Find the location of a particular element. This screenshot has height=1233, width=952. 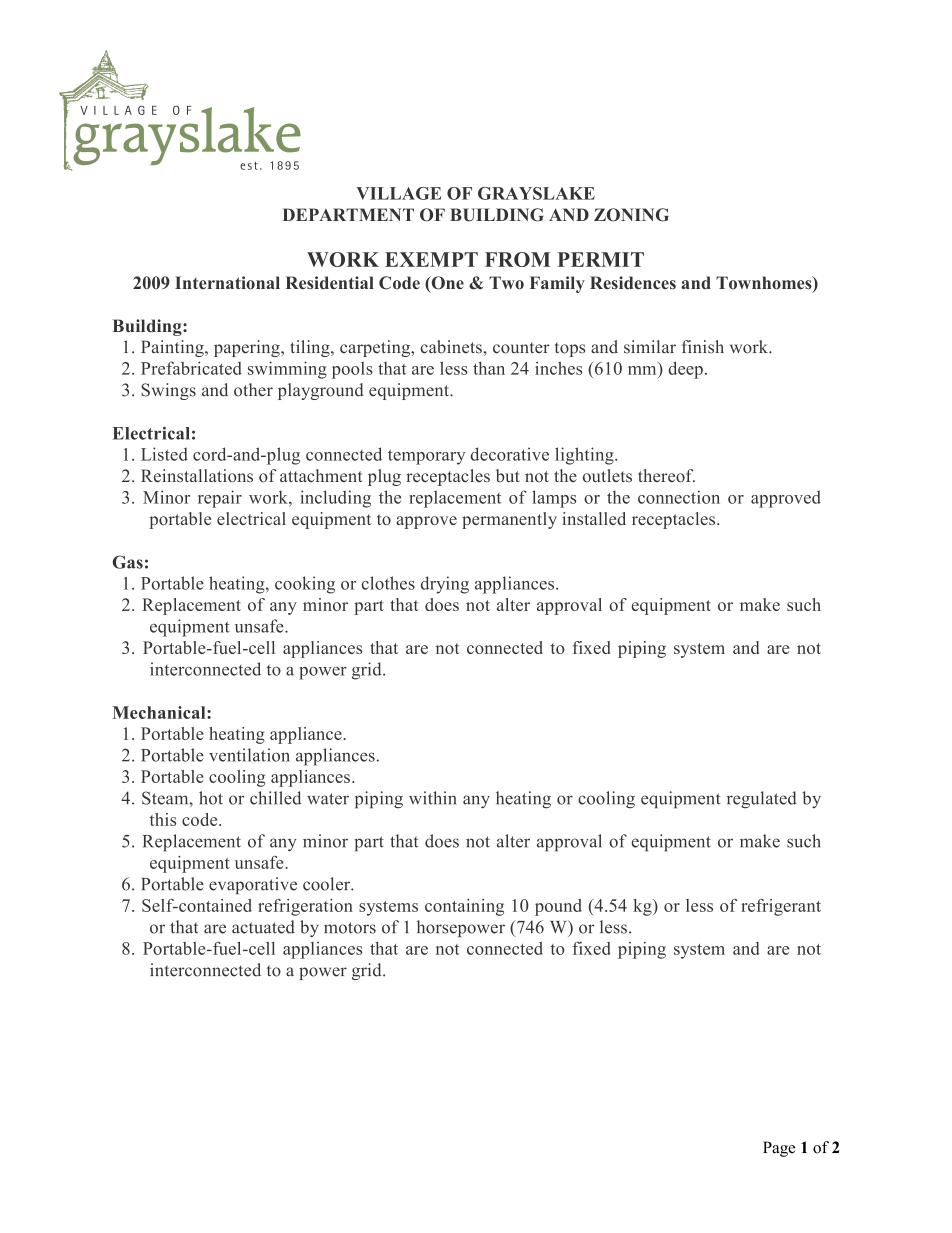

ZONING is located at coordinates (631, 215).
